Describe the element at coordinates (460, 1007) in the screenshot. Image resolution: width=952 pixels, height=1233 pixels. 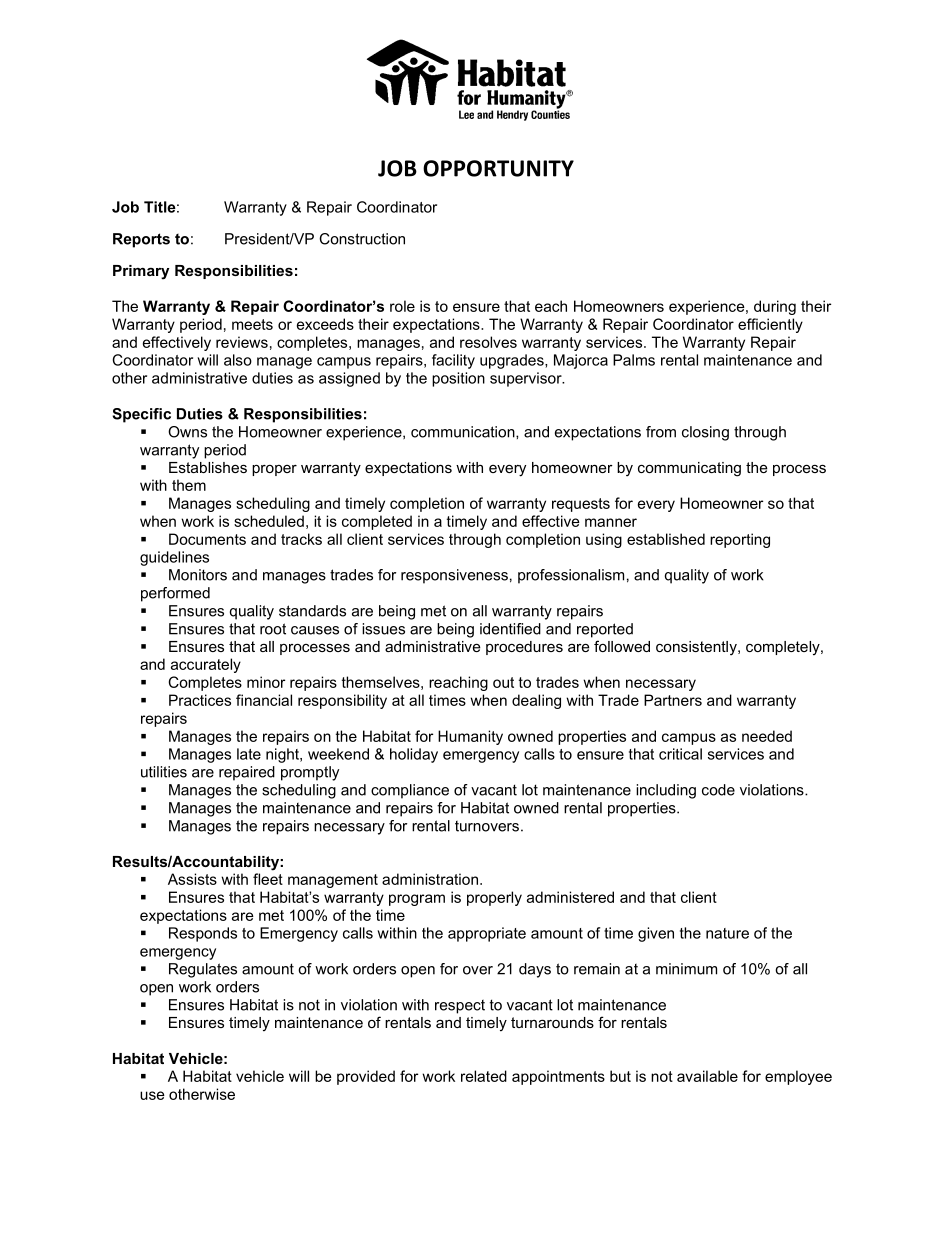
I see `respect` at that location.
